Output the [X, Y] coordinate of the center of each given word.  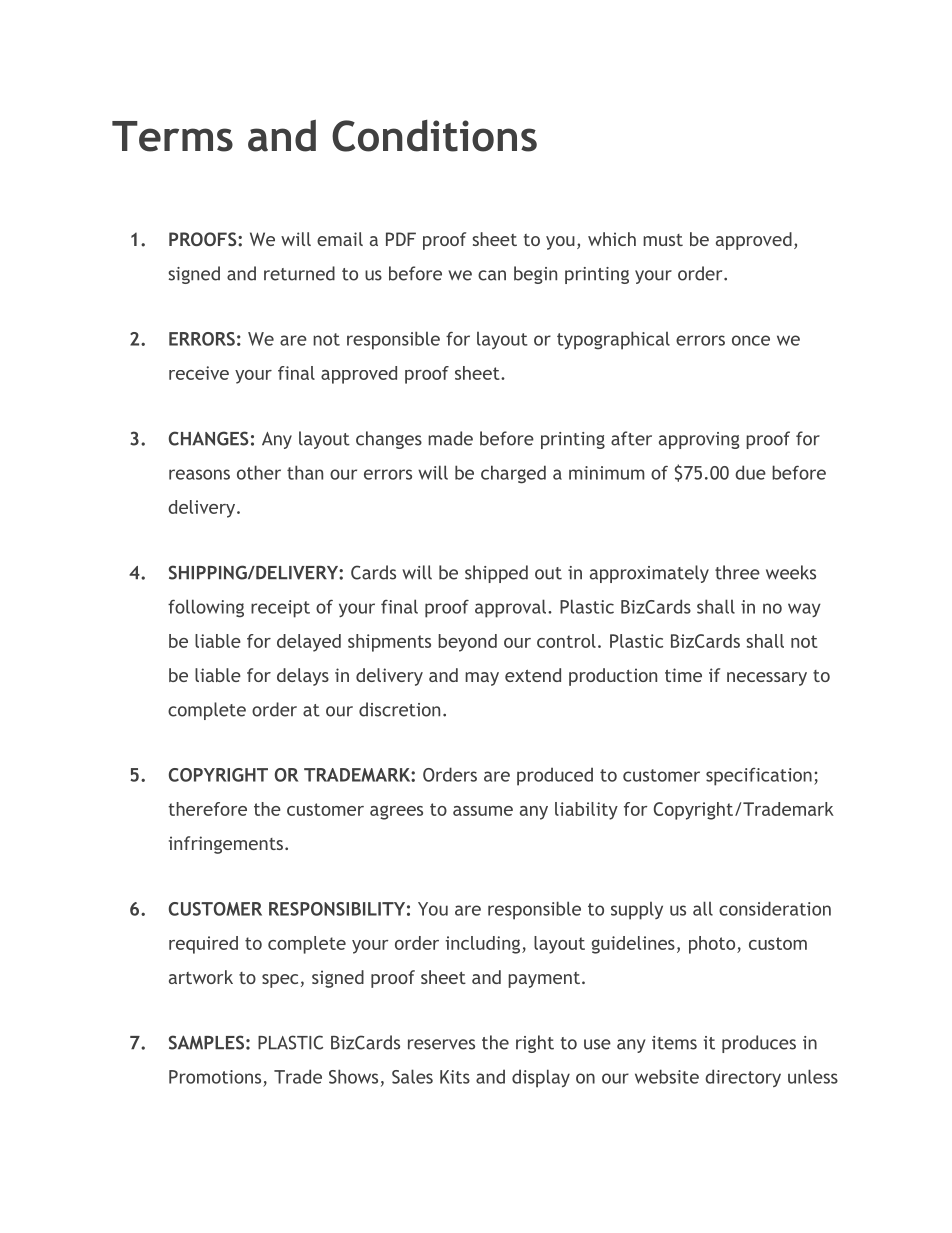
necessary [767, 679]
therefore [207, 809]
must [663, 240]
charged [513, 474]
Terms [172, 136]
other [259, 472]
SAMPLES [206, 1042]
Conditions [434, 136]
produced [555, 776]
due [750, 472]
